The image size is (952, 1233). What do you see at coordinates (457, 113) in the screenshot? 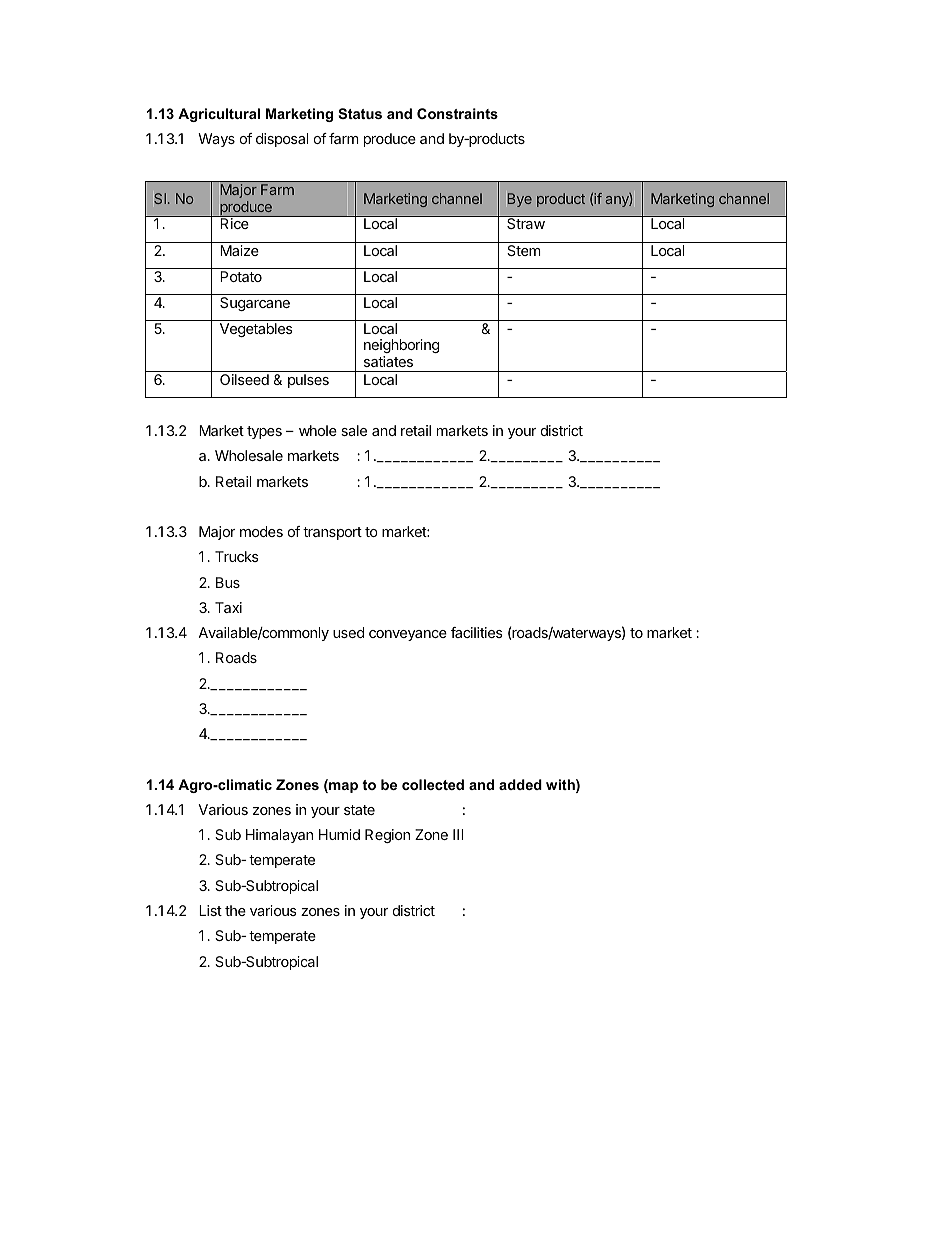
I see `Constraints` at bounding box center [457, 113].
